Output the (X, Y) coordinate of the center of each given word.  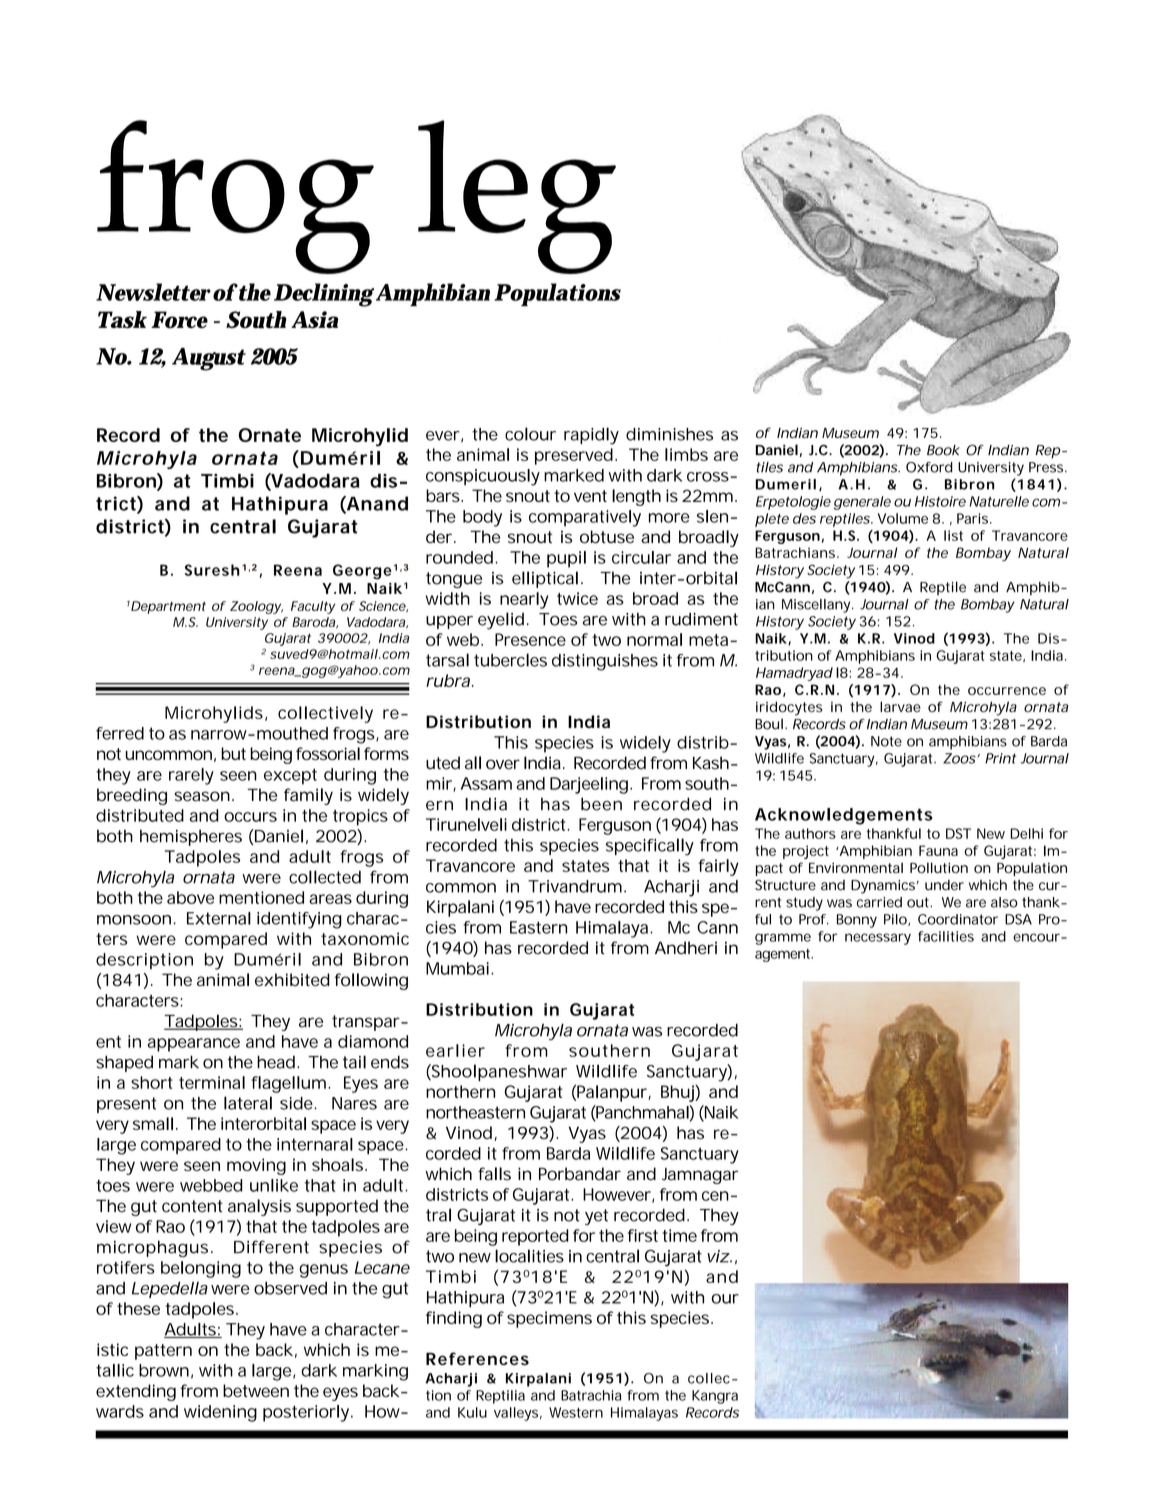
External (219, 918)
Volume (903, 518)
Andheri (686, 948)
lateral (248, 1103)
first (643, 1235)
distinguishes (605, 662)
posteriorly (306, 1413)
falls (494, 1174)
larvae (900, 706)
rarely (191, 776)
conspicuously (483, 477)
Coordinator (958, 919)
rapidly (591, 436)
